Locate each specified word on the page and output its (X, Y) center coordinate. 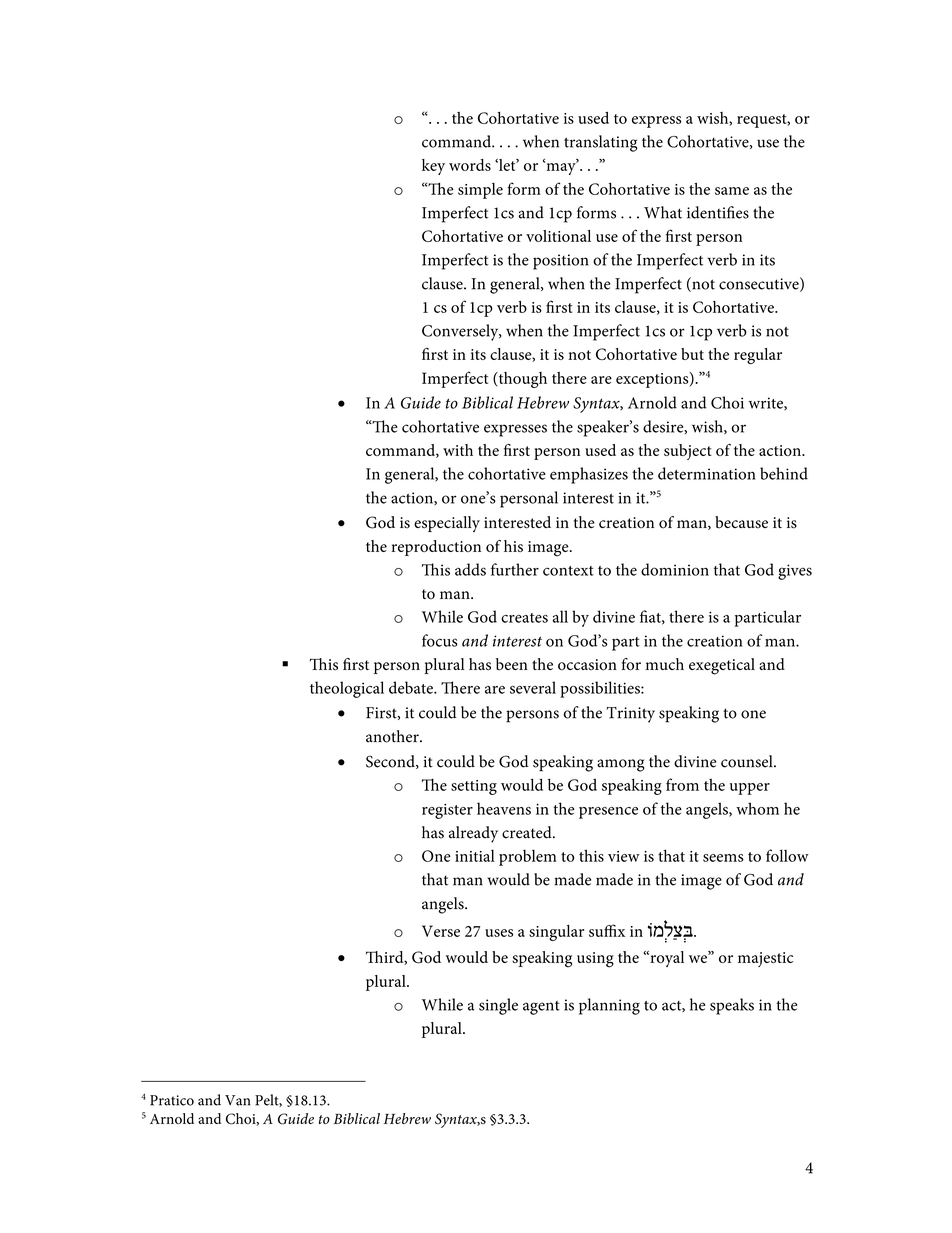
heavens (504, 808)
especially (447, 524)
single (498, 1006)
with (458, 450)
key (433, 167)
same (732, 191)
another (393, 736)
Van (237, 1100)
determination (707, 473)
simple (480, 191)
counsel (748, 761)
